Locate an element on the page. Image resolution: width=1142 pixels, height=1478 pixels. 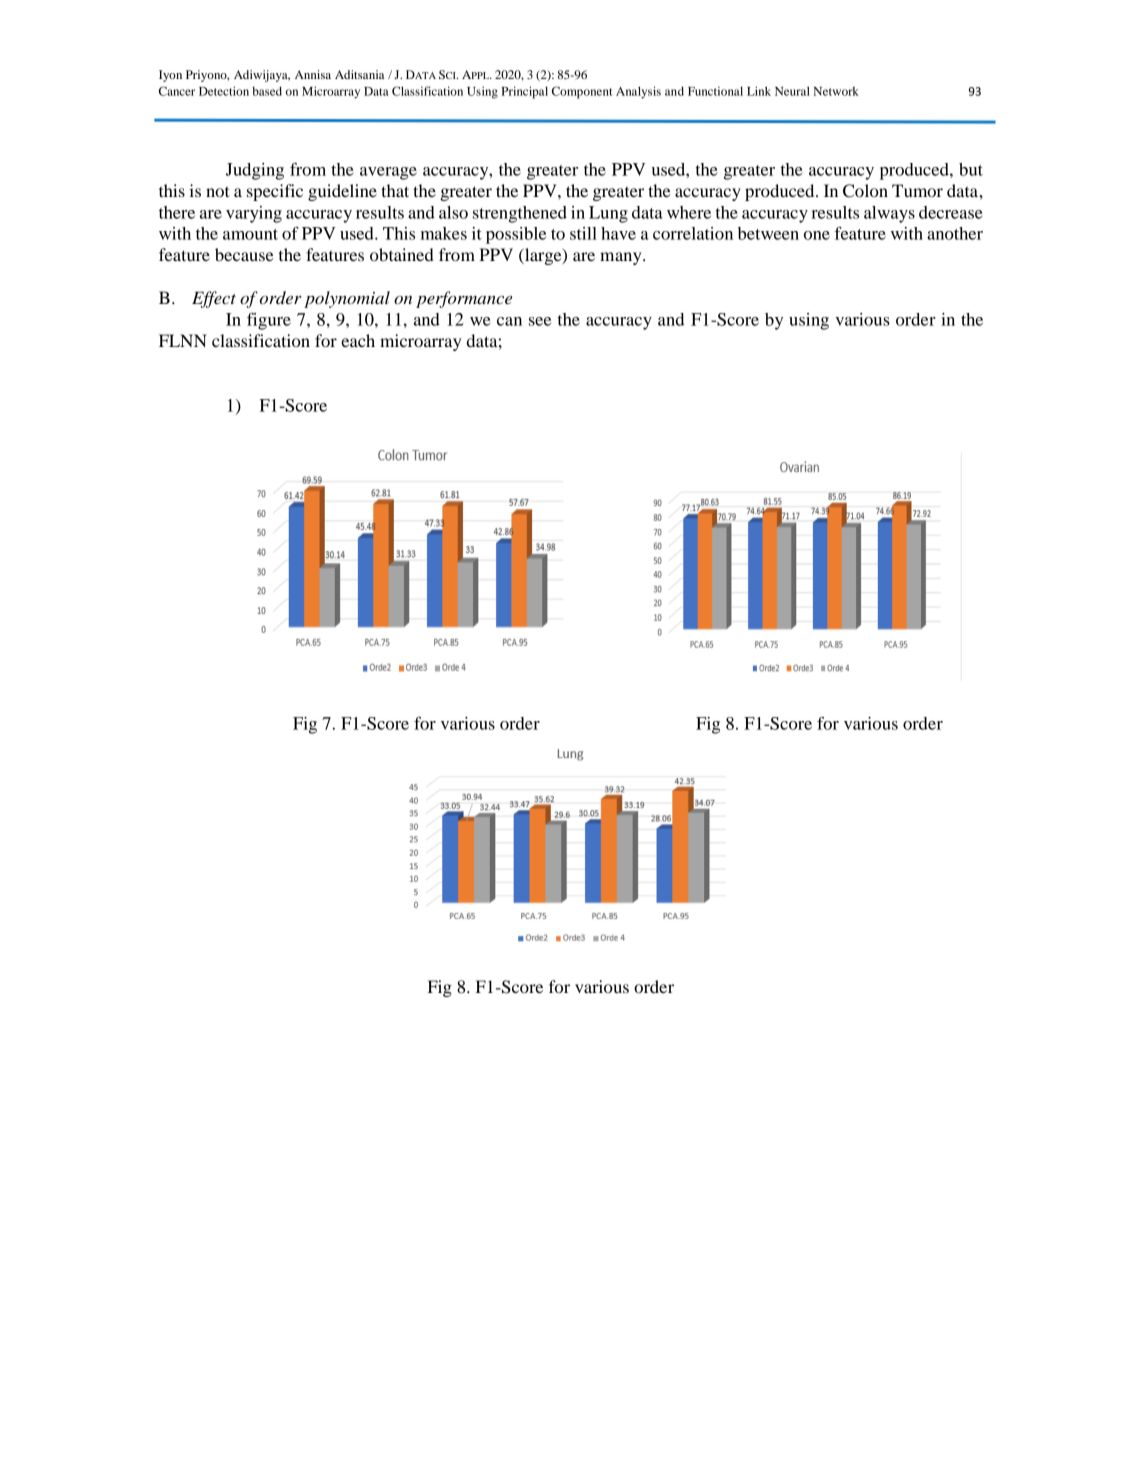
specific is located at coordinates (275, 192).
